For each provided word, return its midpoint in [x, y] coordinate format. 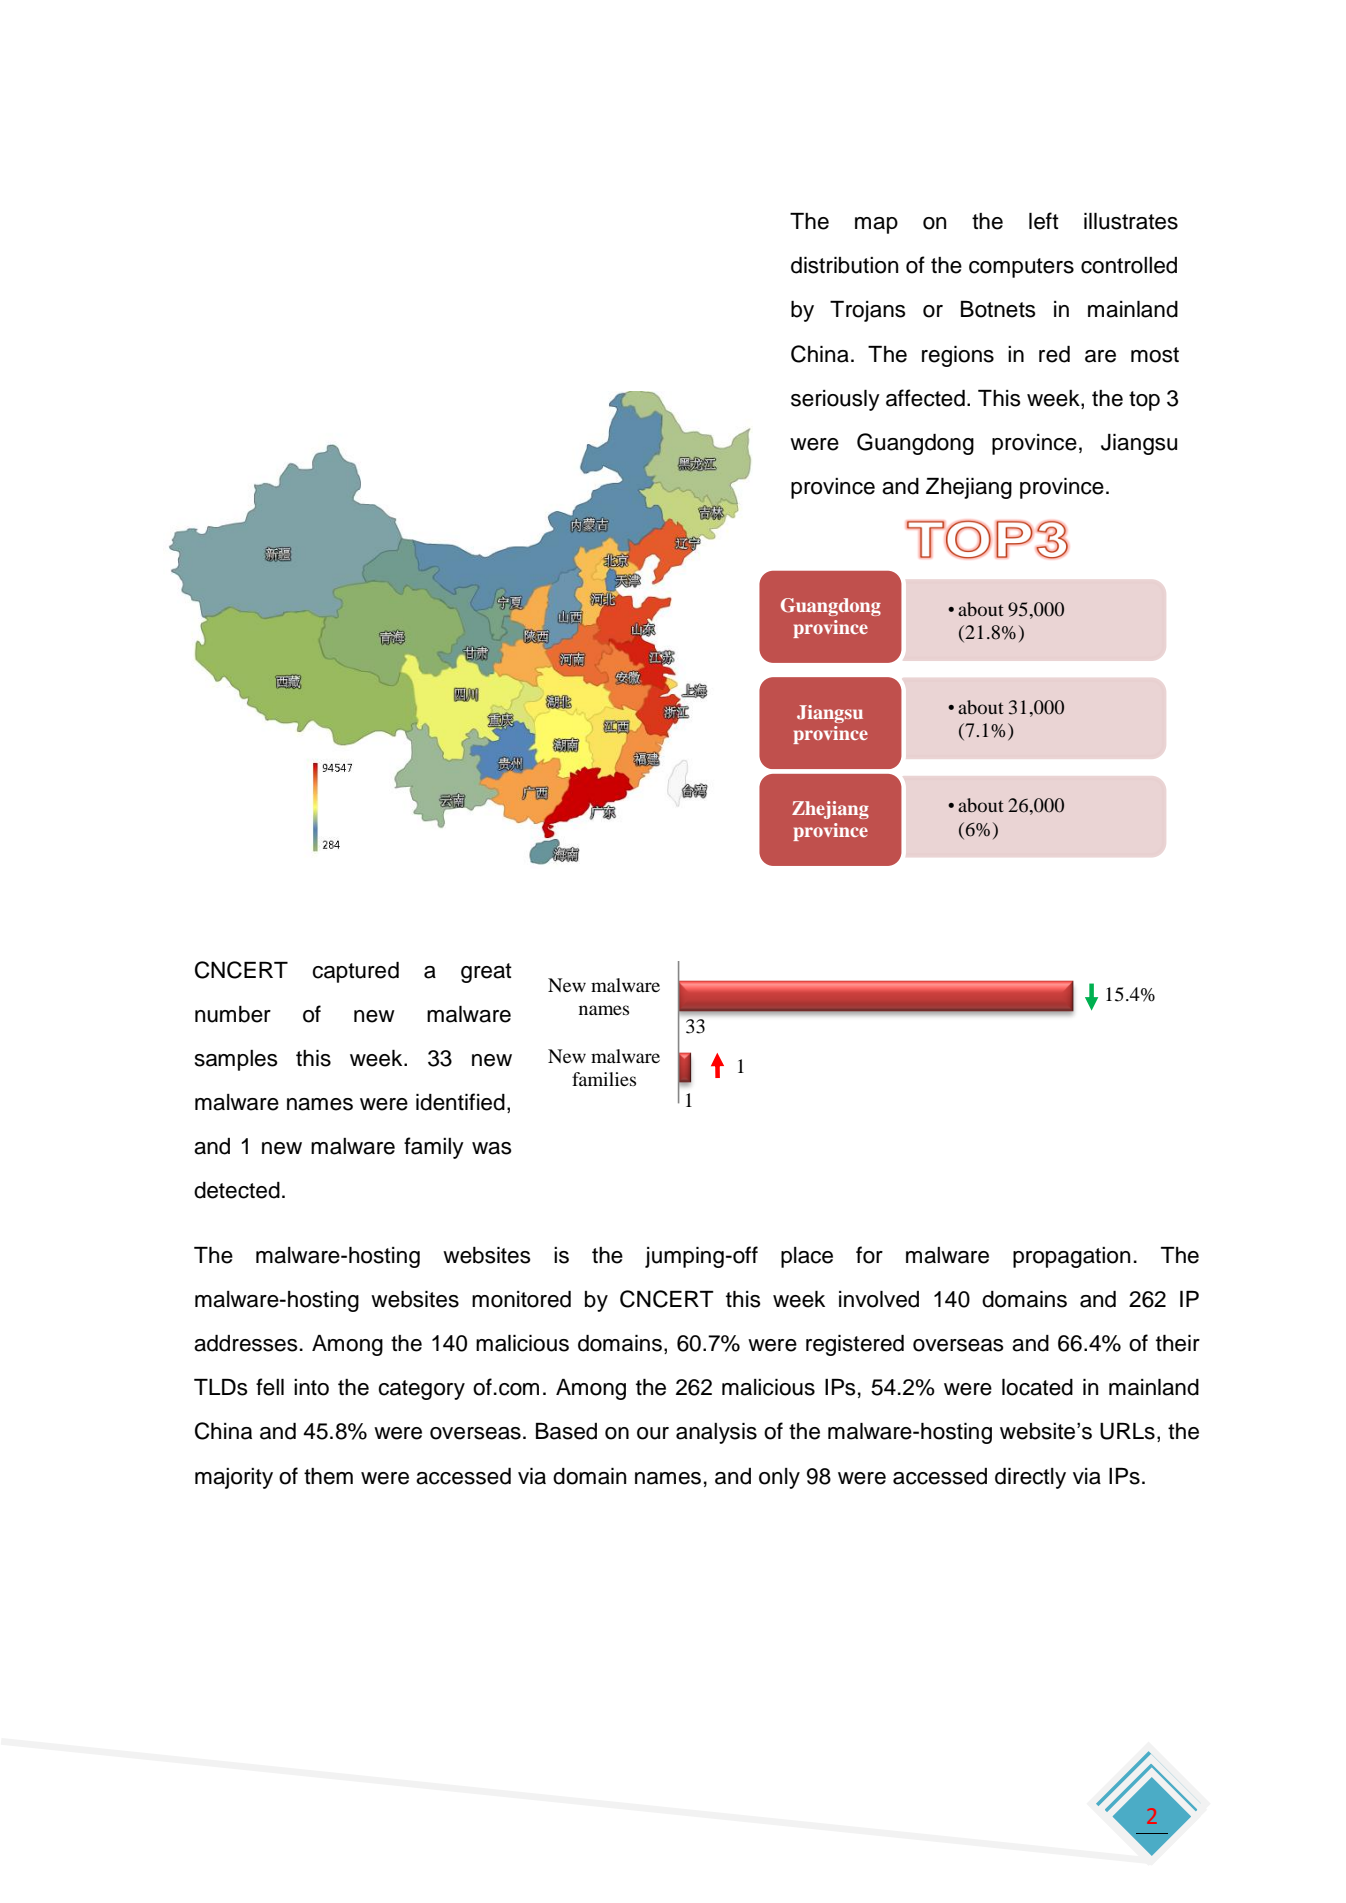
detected [237, 1190]
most [1155, 355]
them [328, 1476]
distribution [844, 265]
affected [925, 398]
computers [1021, 268]
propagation [1071, 1257]
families [604, 1079]
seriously [835, 400]
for [869, 1255]
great [486, 973]
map [876, 225]
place [807, 1257]
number [233, 1014]
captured [355, 972]
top [1144, 401]
